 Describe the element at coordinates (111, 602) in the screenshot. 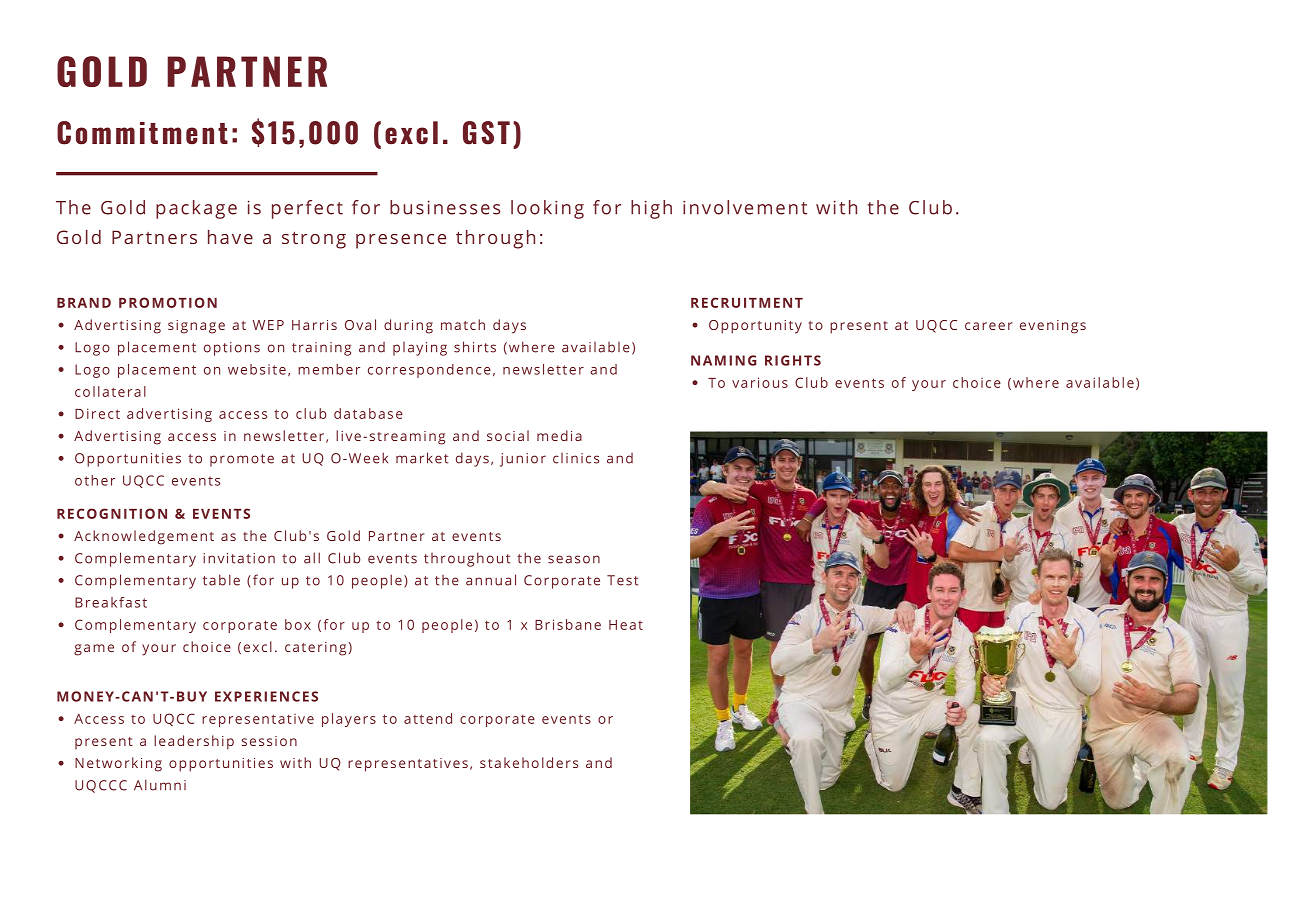

I see `Breakfast` at that location.
